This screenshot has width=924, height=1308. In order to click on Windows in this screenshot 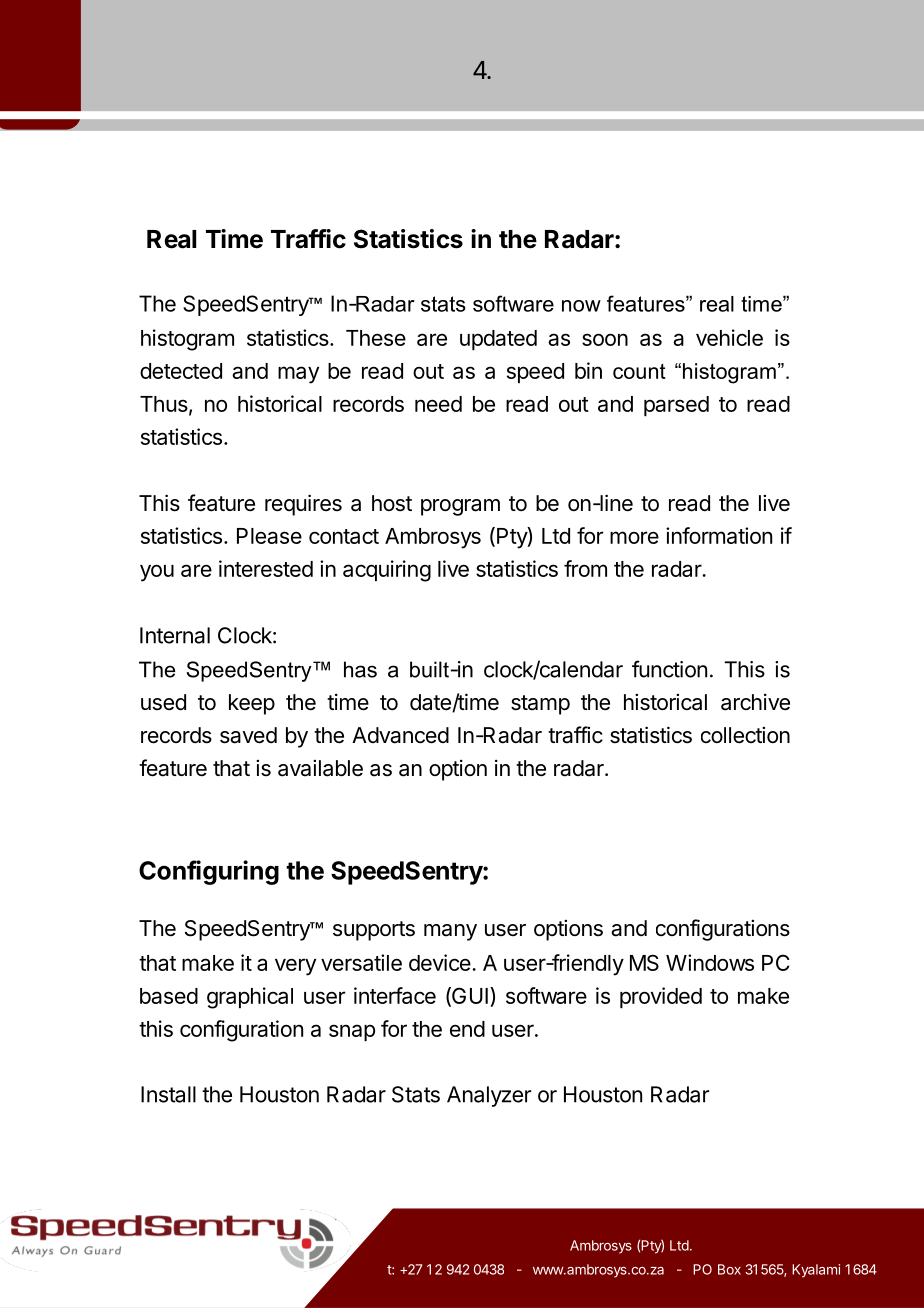, I will do `click(710, 962)`.
